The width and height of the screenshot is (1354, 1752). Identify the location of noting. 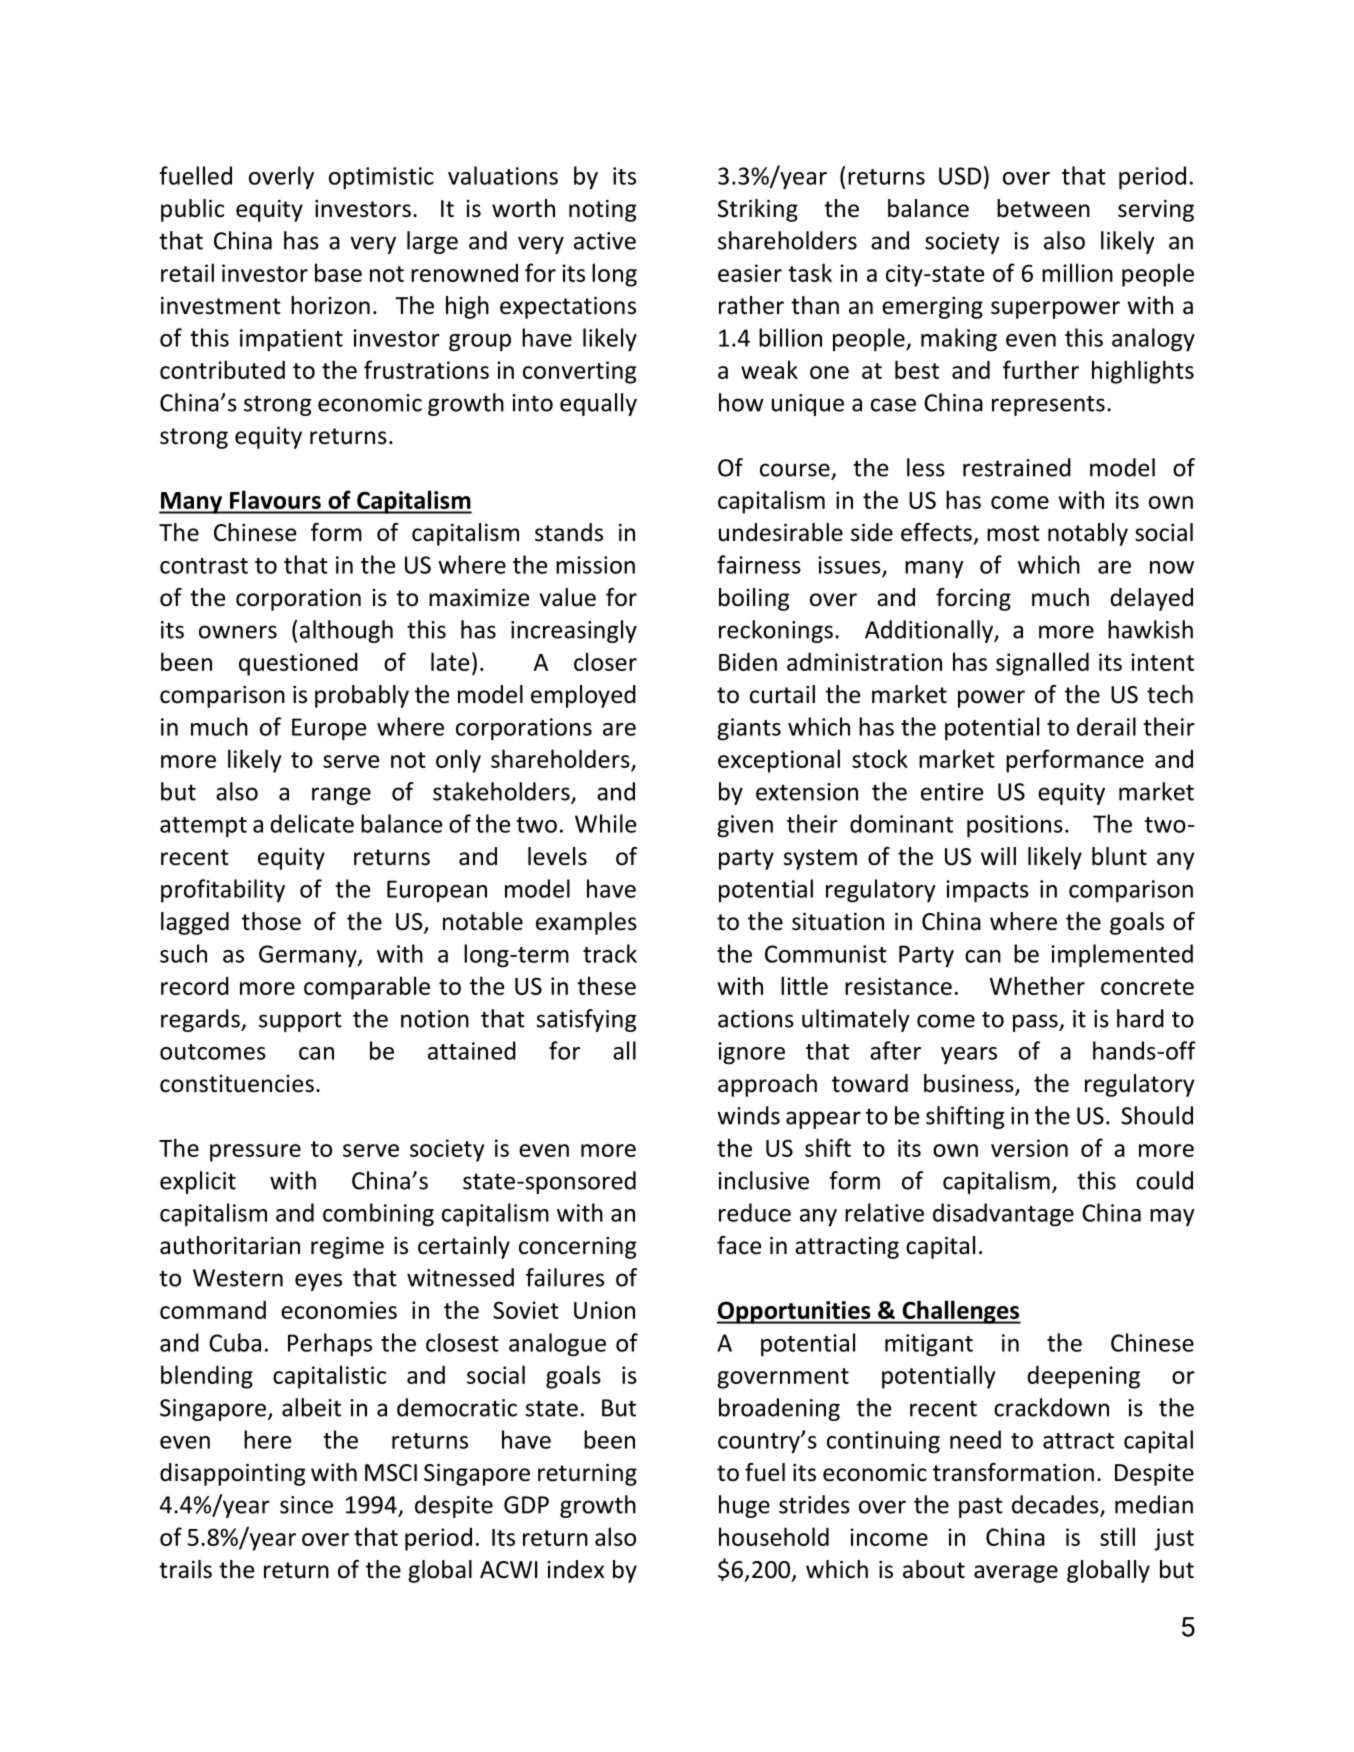
(602, 211).
